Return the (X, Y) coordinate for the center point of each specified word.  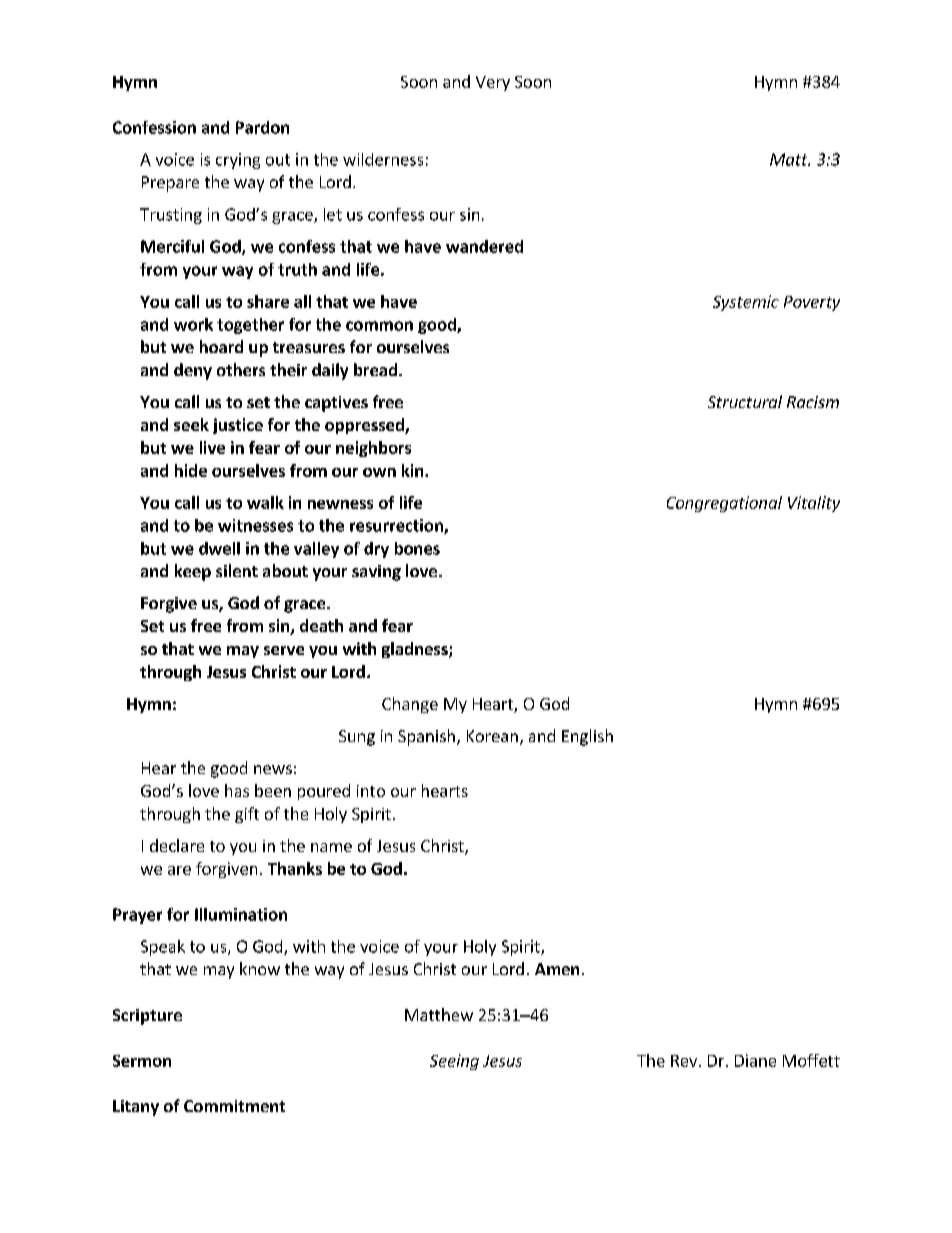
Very (493, 83)
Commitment (234, 1106)
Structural (745, 401)
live (212, 447)
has (237, 790)
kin (414, 470)
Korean (492, 736)
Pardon (262, 127)
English (587, 737)
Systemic (746, 303)
